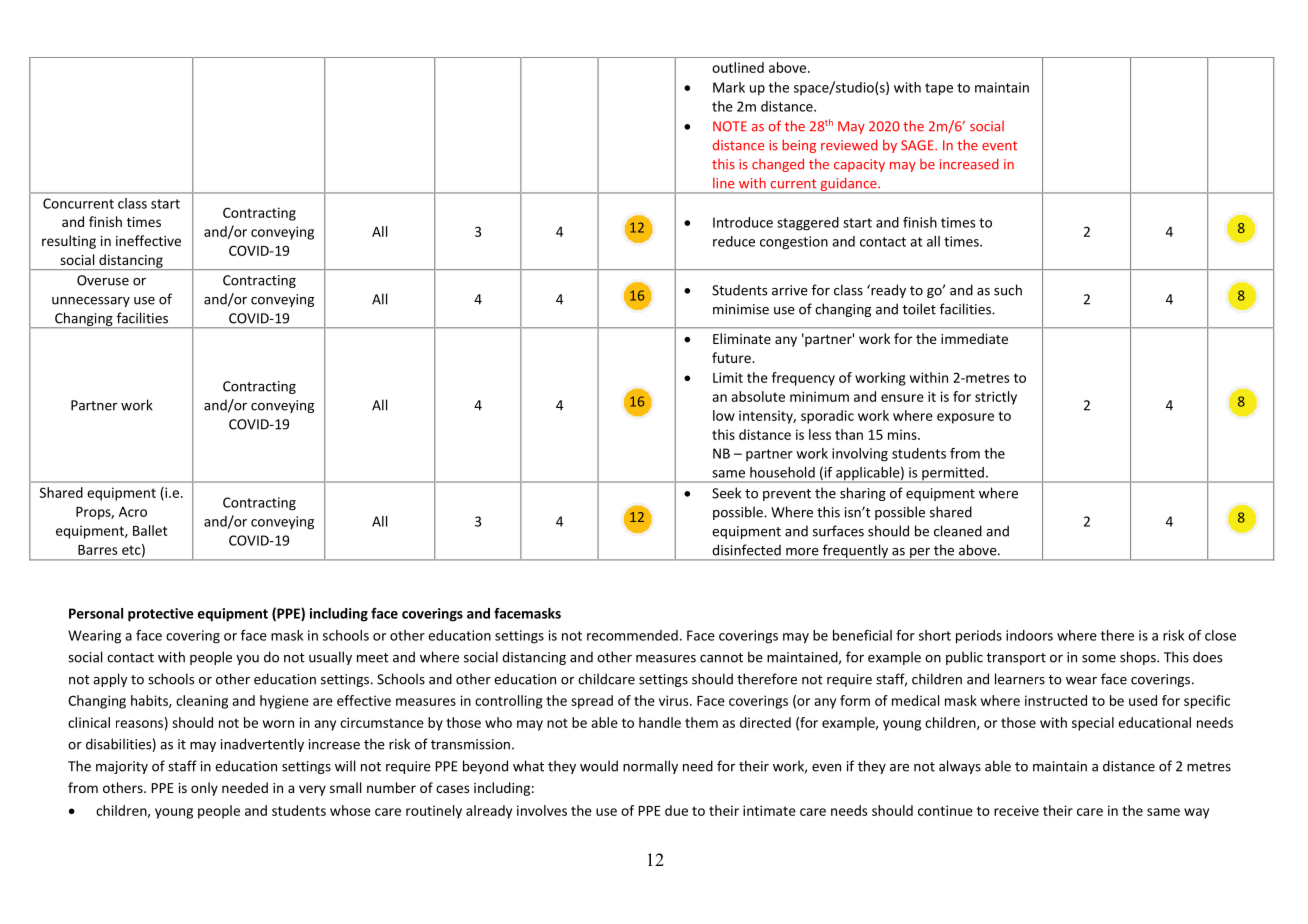 The height and width of the page is (924, 1308). I want to click on Acro, so click(133, 512).
